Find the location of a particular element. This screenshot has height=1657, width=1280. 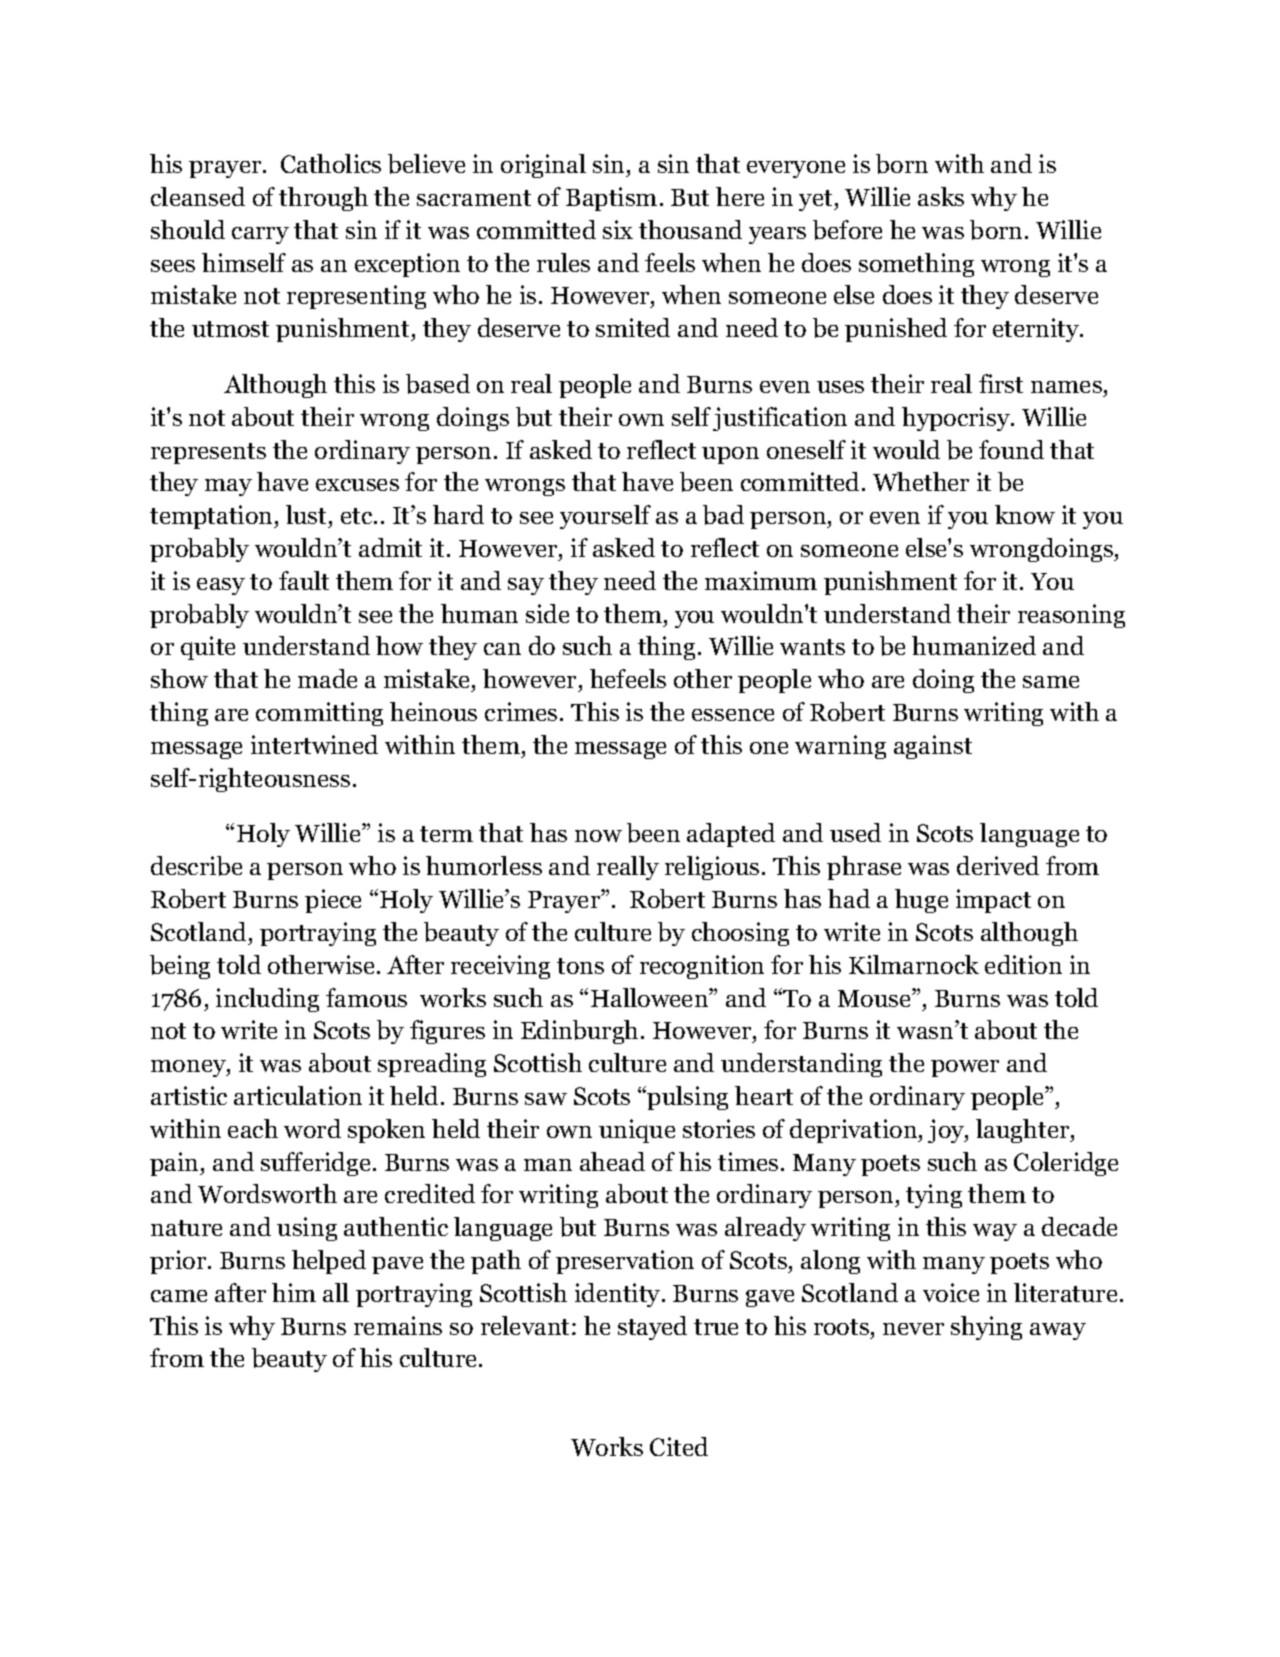

asks is located at coordinates (941, 196).
